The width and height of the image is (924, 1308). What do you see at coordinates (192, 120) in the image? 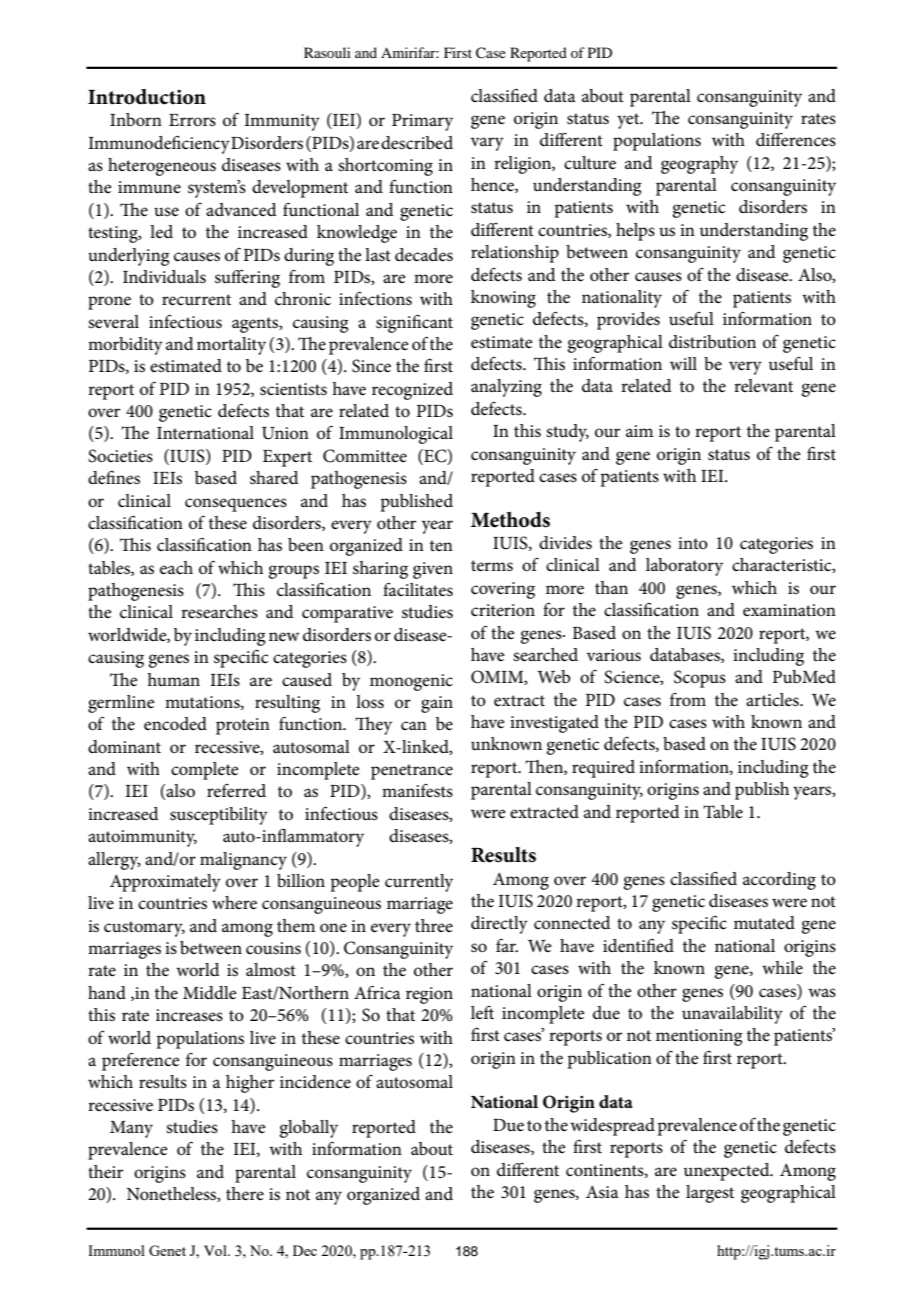
I see `Errors` at bounding box center [192, 120].
